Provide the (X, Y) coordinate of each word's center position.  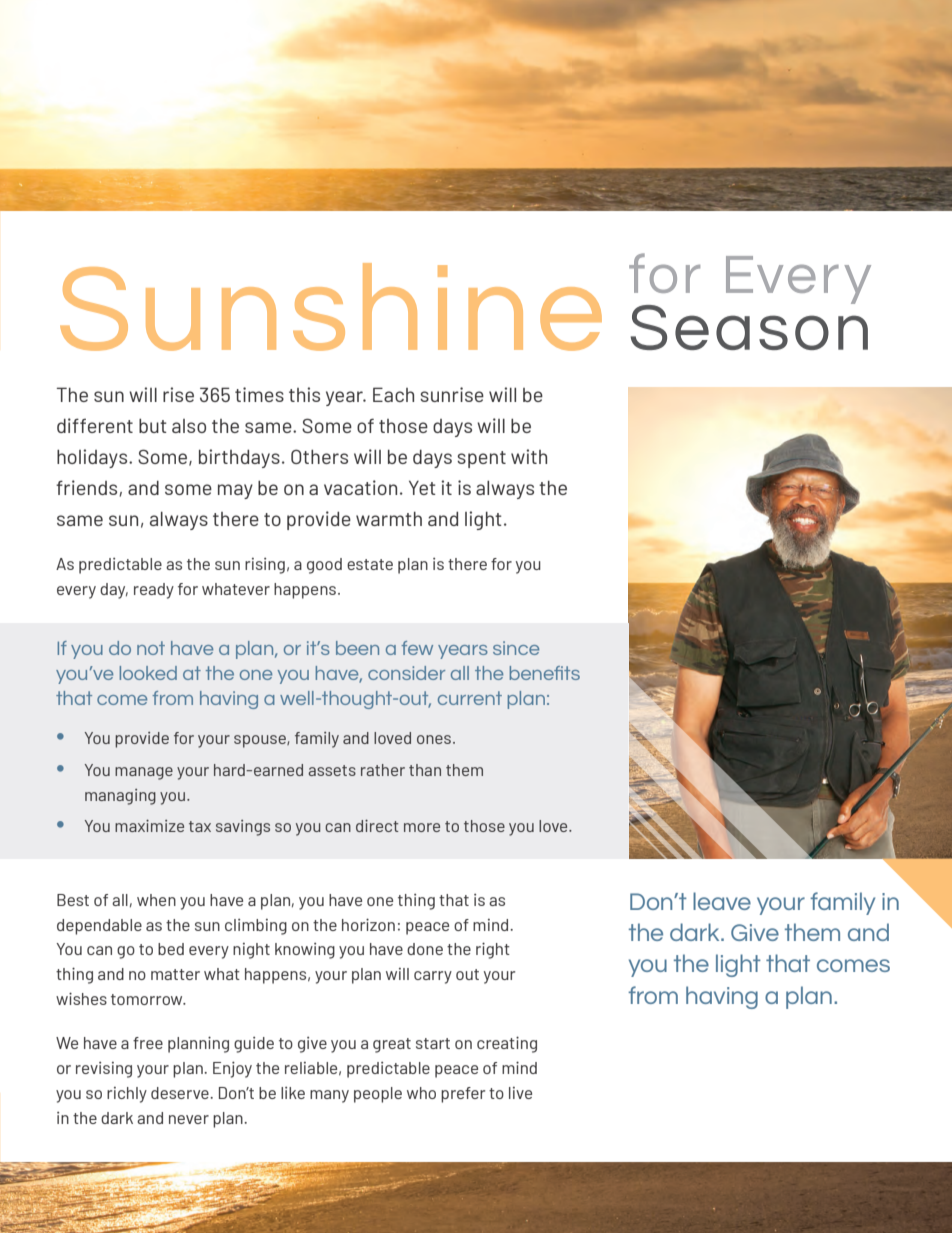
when (156, 900)
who (421, 1093)
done (425, 949)
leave (722, 901)
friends (88, 488)
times (259, 394)
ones (434, 739)
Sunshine (331, 307)
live (520, 1093)
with (529, 456)
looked (148, 673)
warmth (389, 519)
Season (749, 326)
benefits (545, 673)
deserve (181, 1093)
